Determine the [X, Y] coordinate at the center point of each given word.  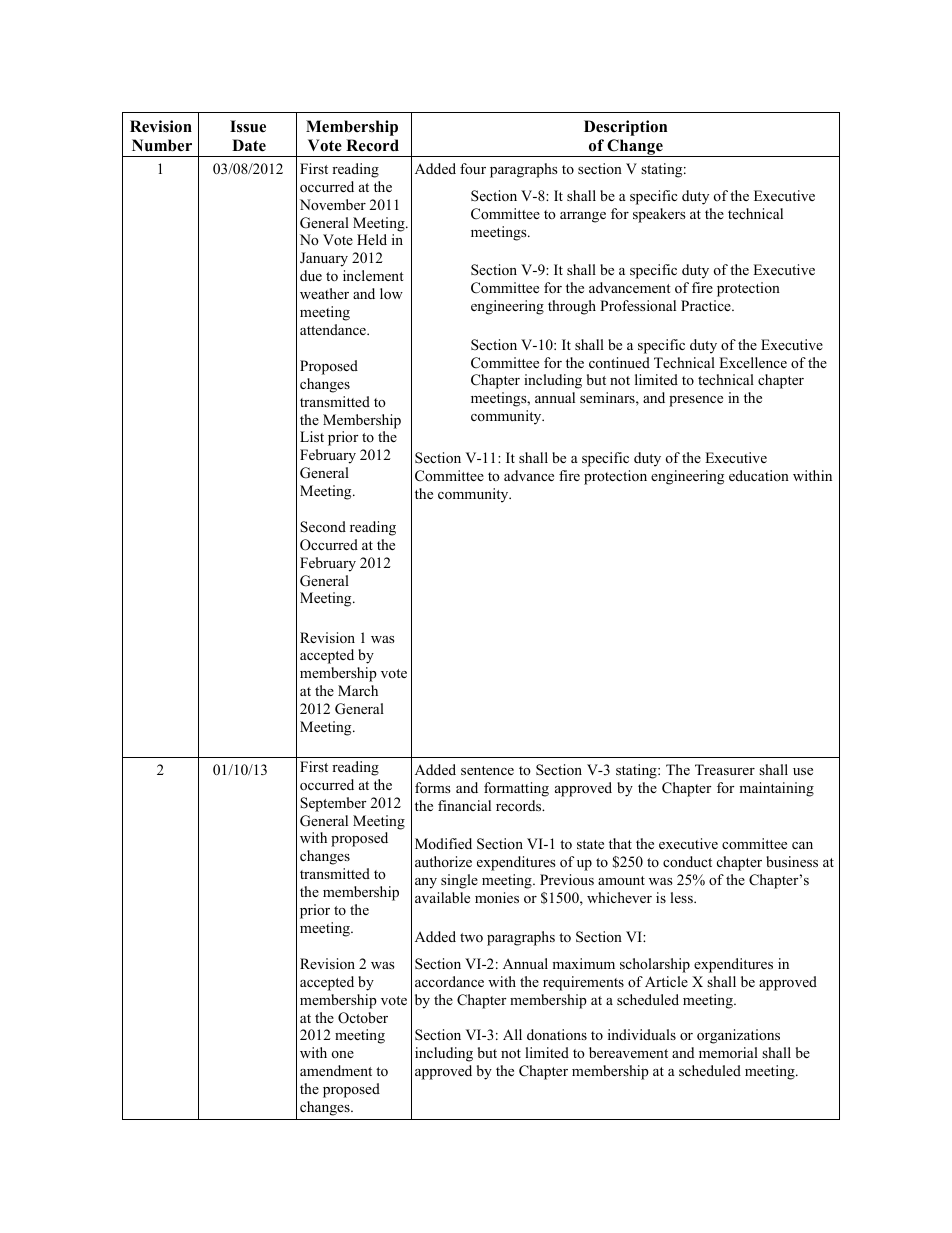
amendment [336, 1070]
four [473, 168]
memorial [728, 1052]
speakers [659, 215]
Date [249, 145]
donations [557, 1034]
